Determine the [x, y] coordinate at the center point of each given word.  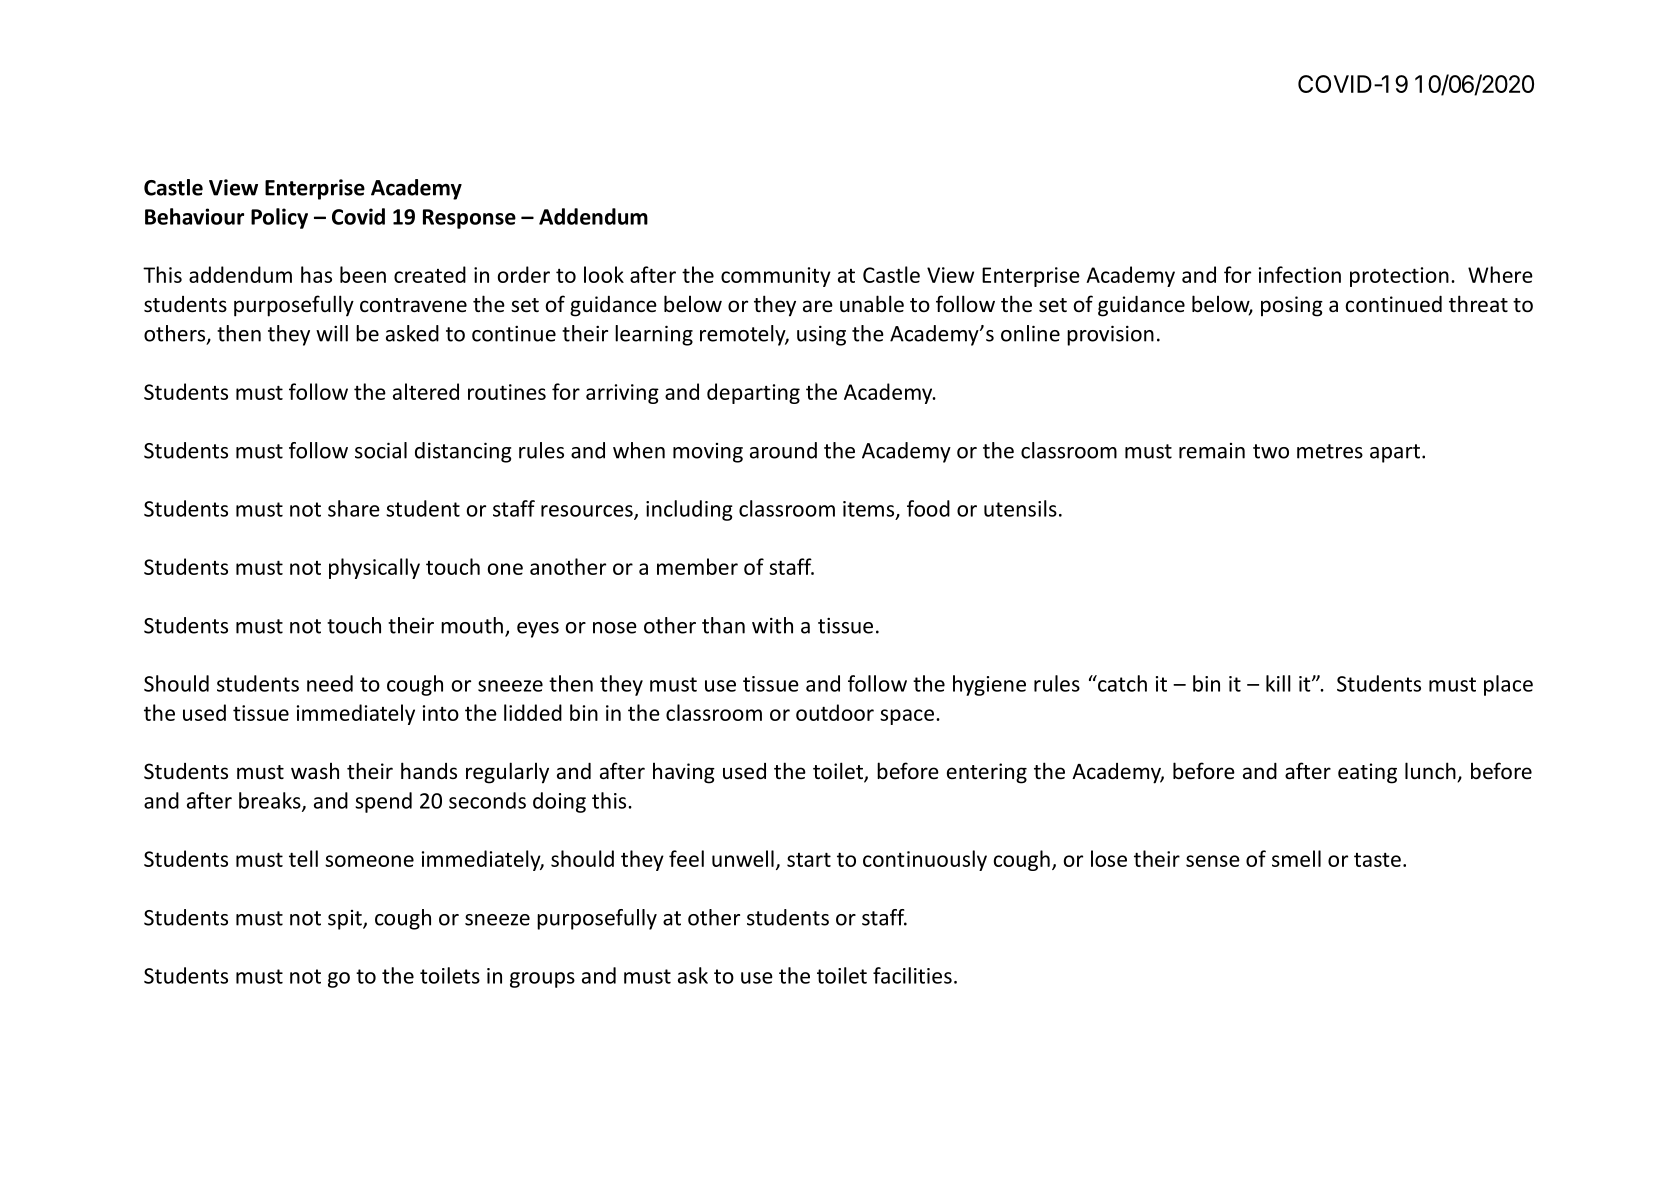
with [772, 625]
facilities [912, 975]
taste [1377, 860]
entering [987, 773]
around [783, 450]
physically [374, 568]
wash [315, 770]
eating [1367, 773]
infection [1300, 274]
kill [1278, 683]
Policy [279, 218]
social [381, 450]
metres [1330, 451]
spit [346, 920]
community [776, 277]
